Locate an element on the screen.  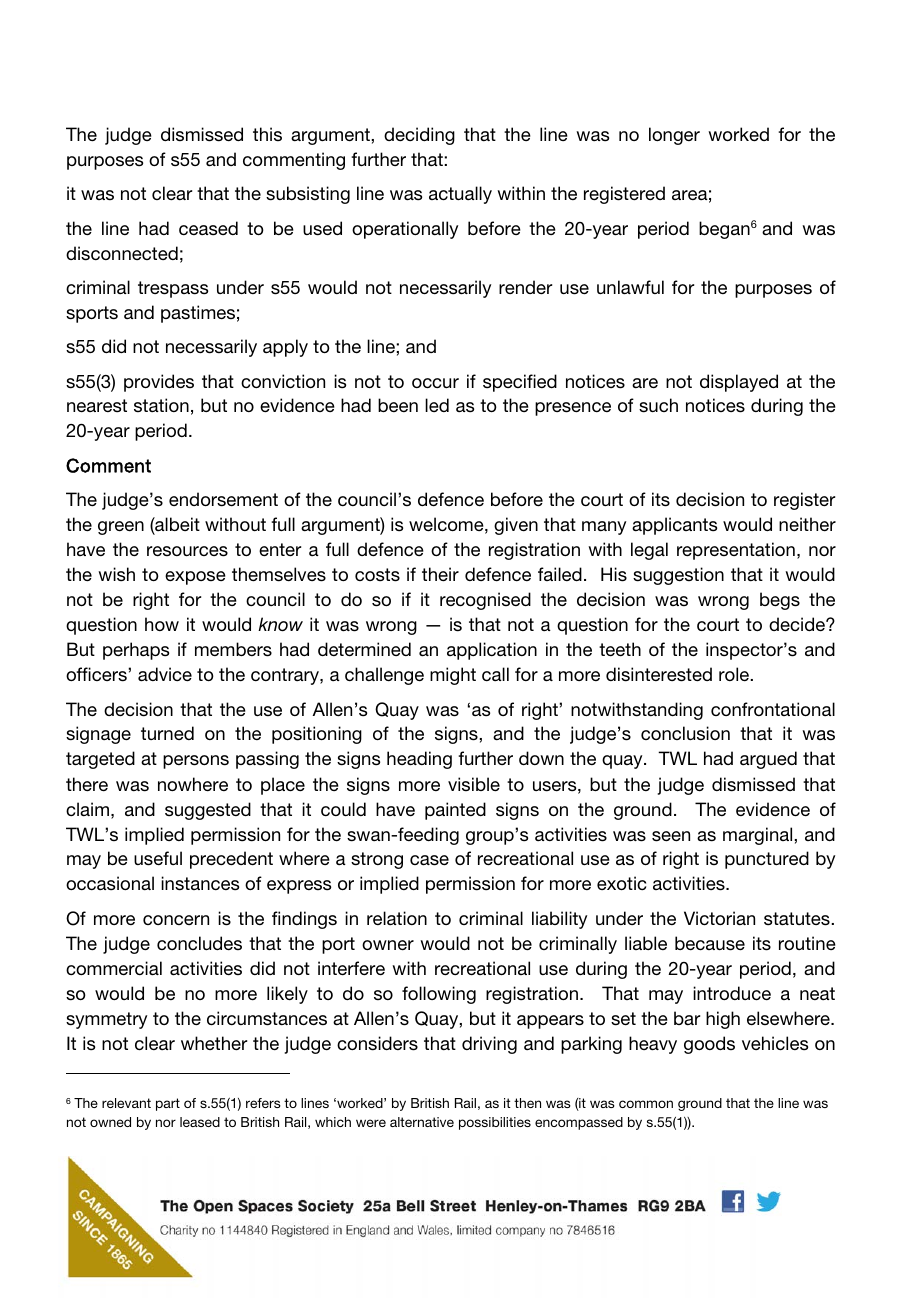
begs is located at coordinates (780, 601).
